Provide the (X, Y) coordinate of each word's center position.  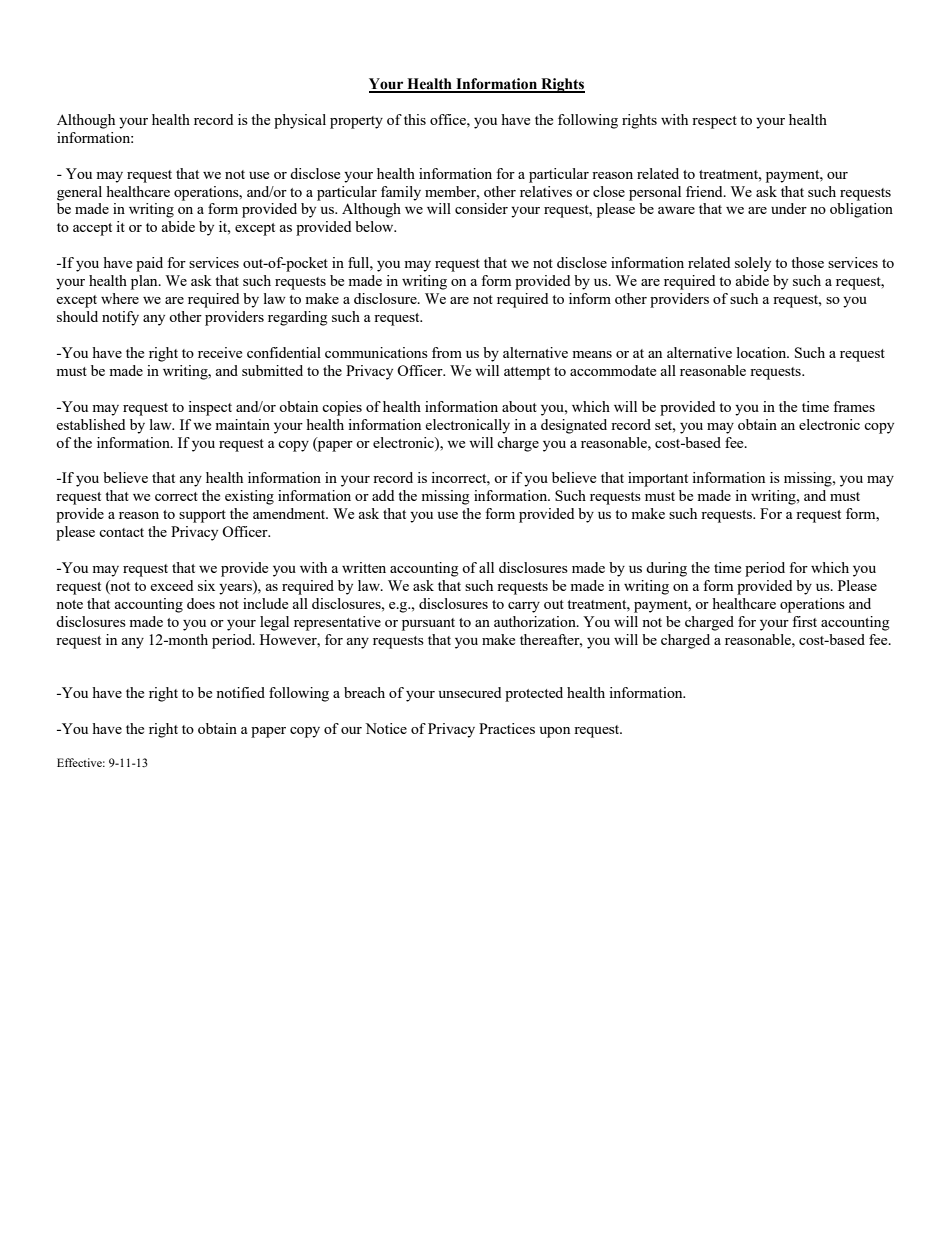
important (658, 479)
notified (240, 692)
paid (149, 264)
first (804, 621)
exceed (171, 585)
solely (753, 264)
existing (249, 497)
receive (220, 352)
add (383, 495)
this (415, 119)
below (375, 226)
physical (300, 121)
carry (524, 607)
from (447, 352)
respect (714, 122)
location (763, 352)
